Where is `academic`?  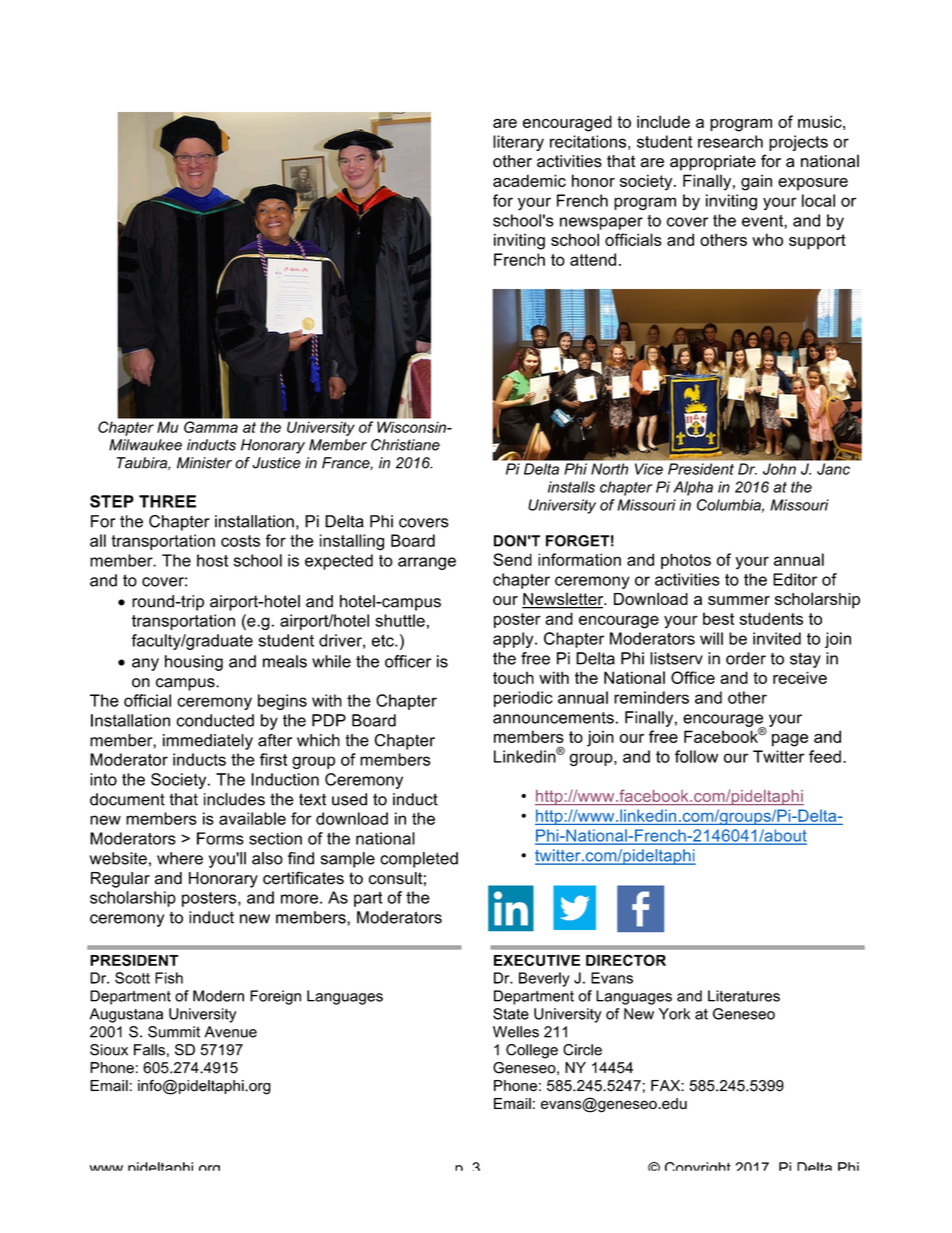
academic is located at coordinates (529, 180).
